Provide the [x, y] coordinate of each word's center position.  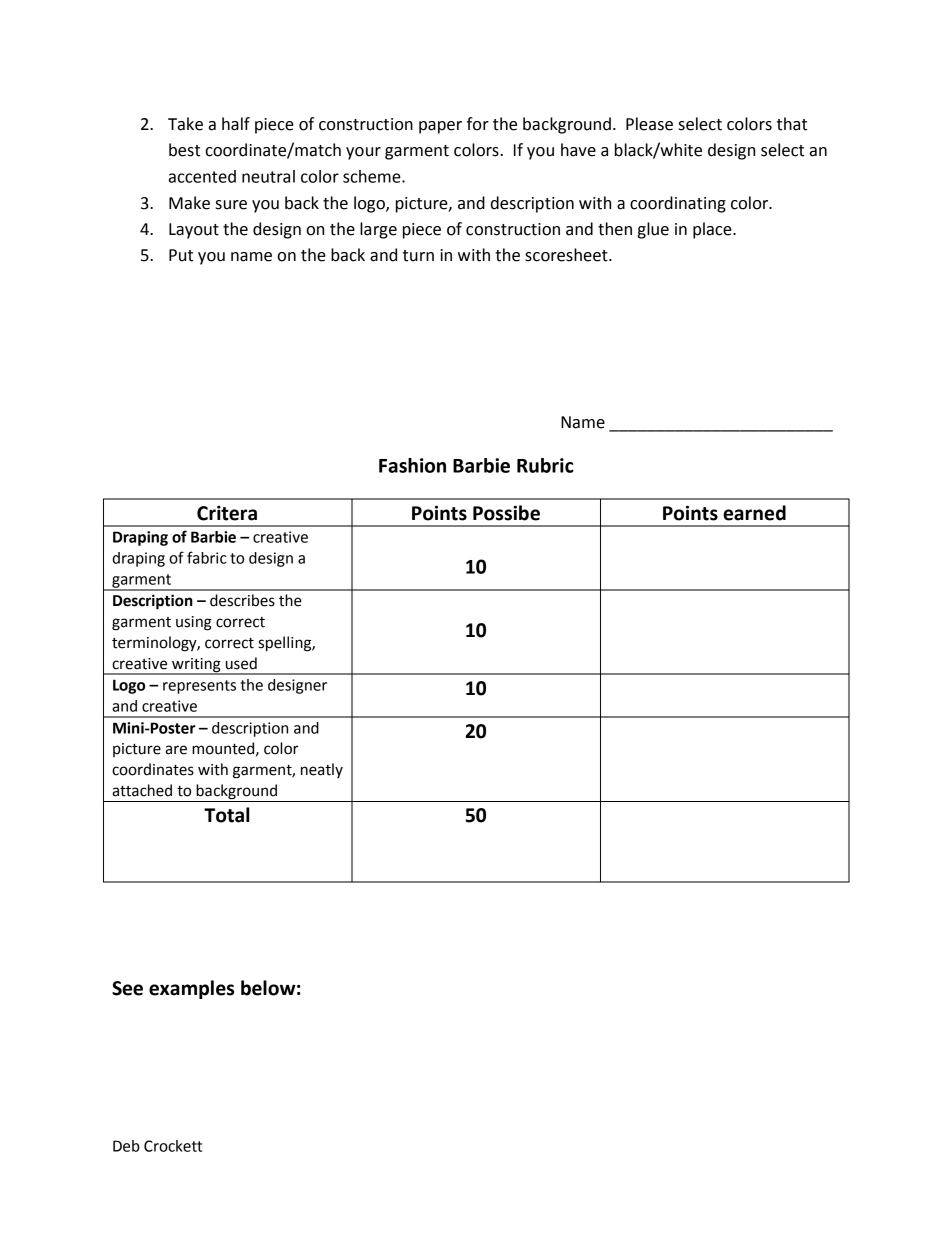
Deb [126, 1146]
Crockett [173, 1146]
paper [440, 127]
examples [191, 989]
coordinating [678, 204]
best [184, 150]
